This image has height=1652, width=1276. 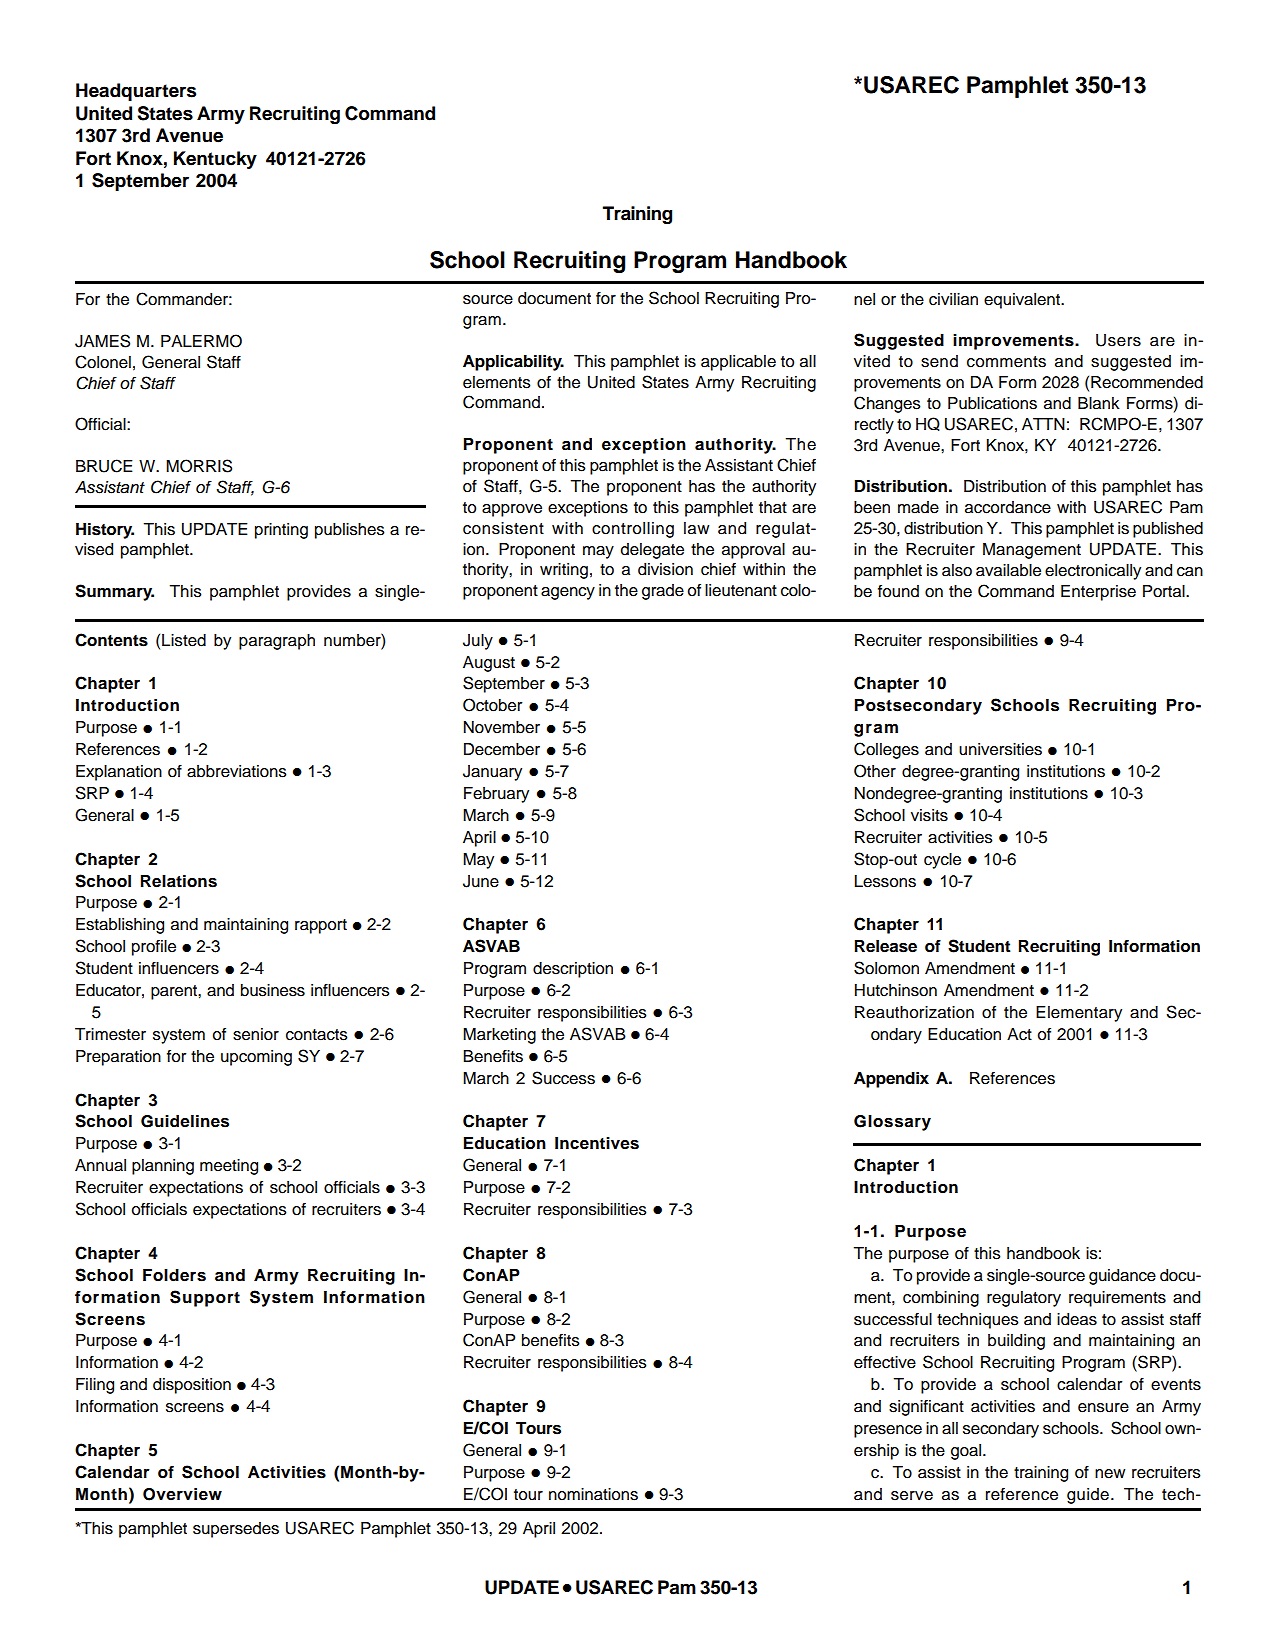 What do you see at coordinates (236, 1530) in the image?
I see `supersedes` at bounding box center [236, 1530].
